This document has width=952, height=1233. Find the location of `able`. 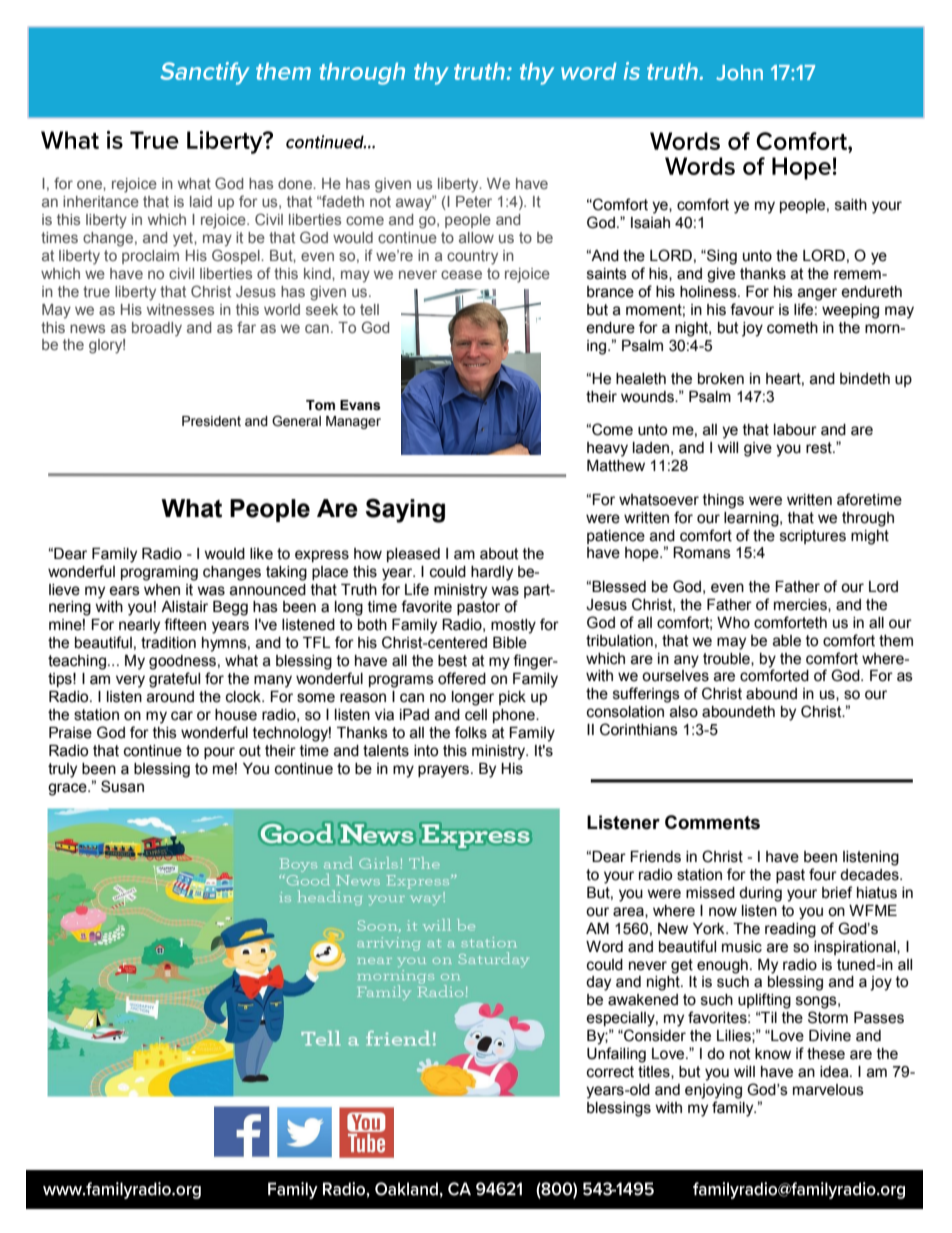

able is located at coordinates (787, 641).
